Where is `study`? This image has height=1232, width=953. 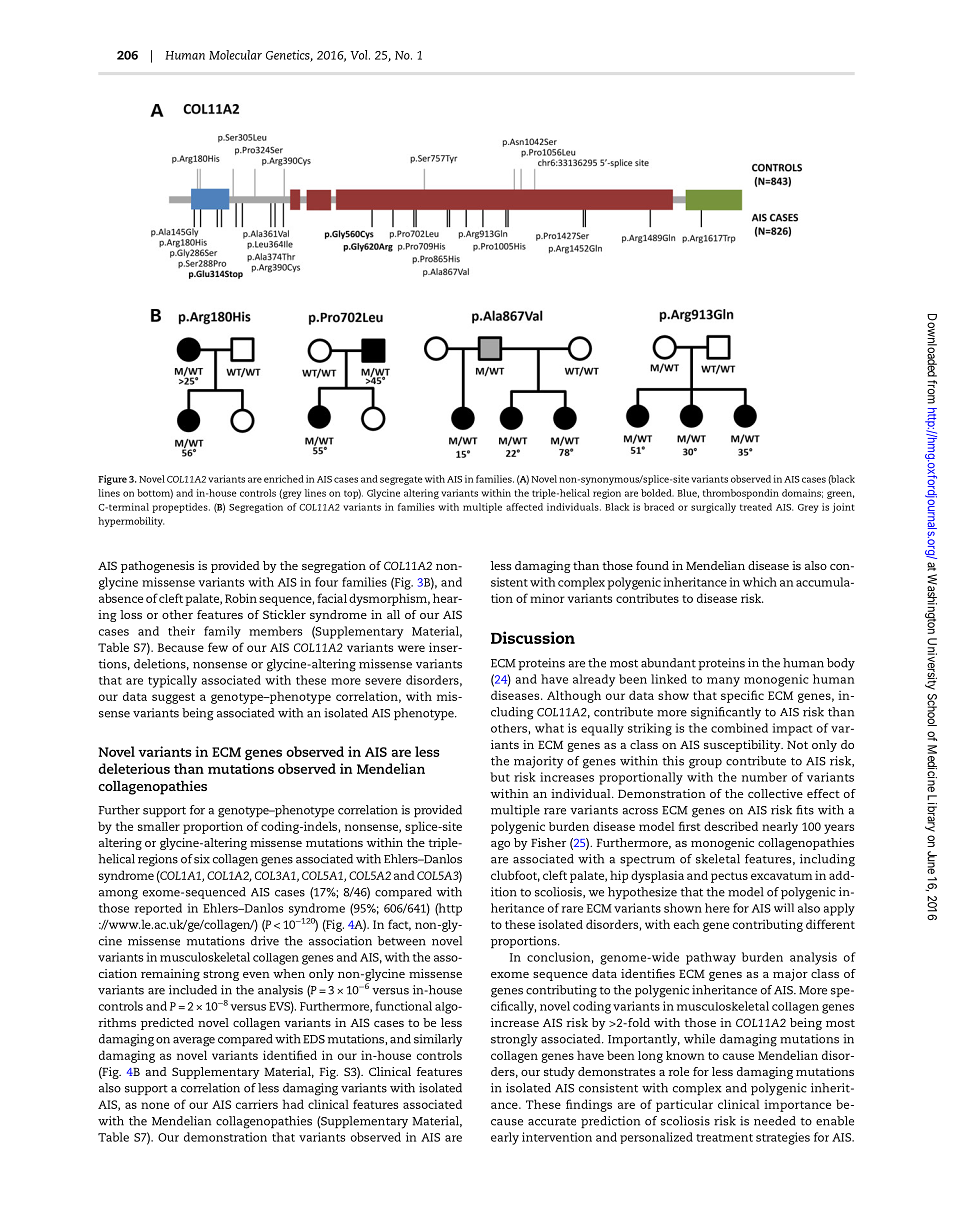
study is located at coordinates (559, 1073).
